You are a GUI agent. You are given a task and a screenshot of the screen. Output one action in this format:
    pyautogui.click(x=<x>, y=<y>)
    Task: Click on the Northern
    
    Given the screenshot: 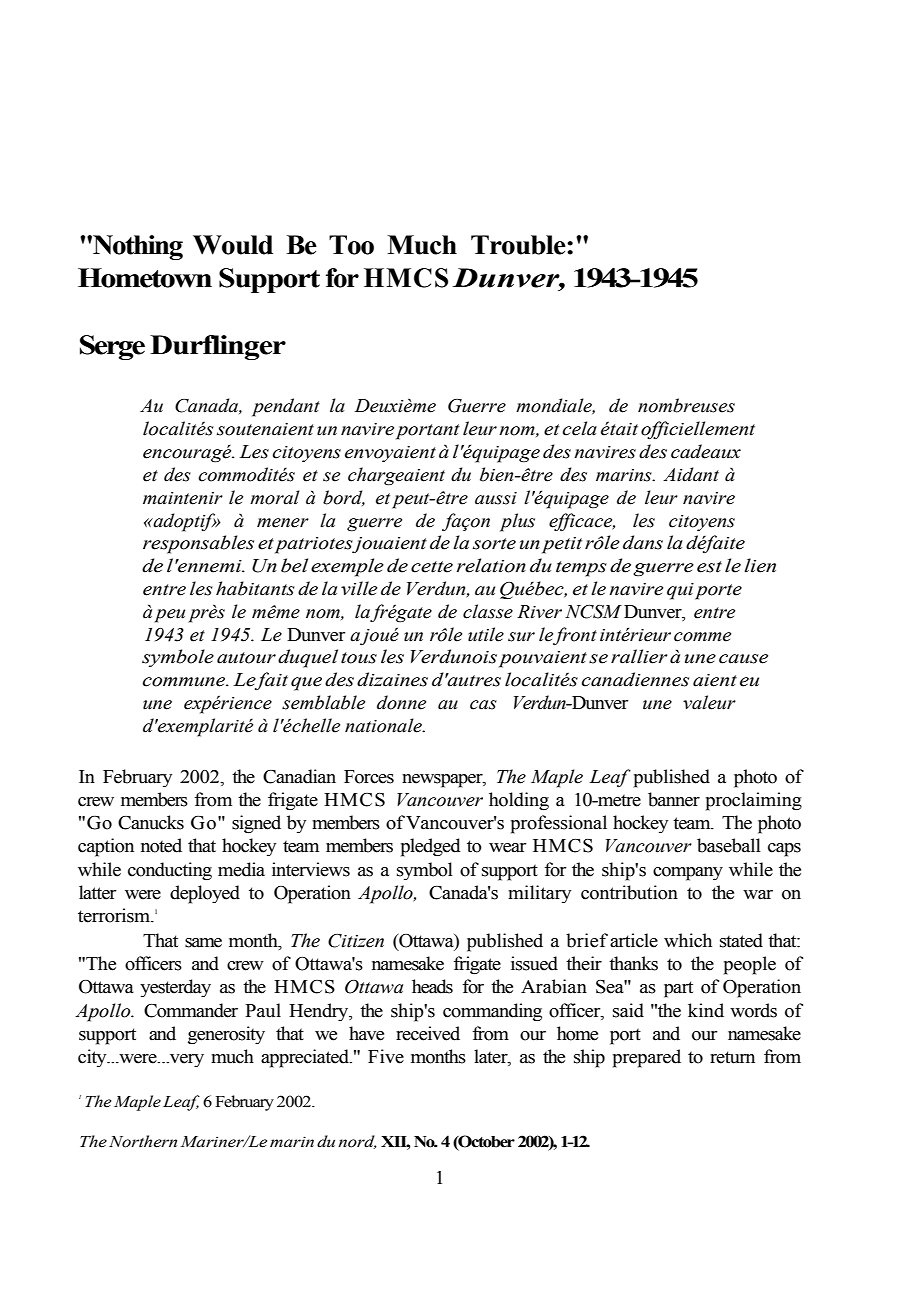 What is the action you would take?
    pyautogui.click(x=143, y=1141)
